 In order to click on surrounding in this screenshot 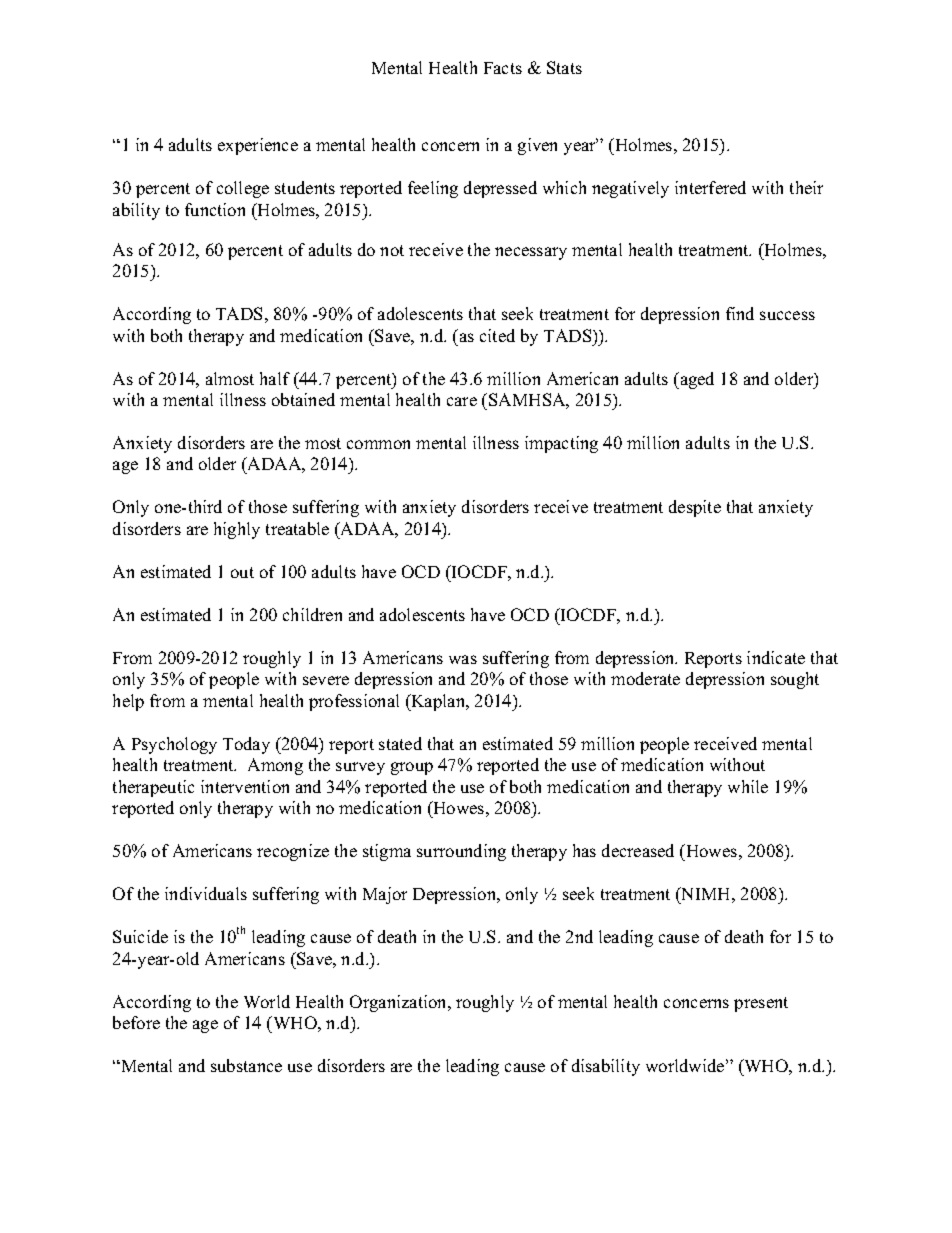, I will do `click(461, 852)`.
